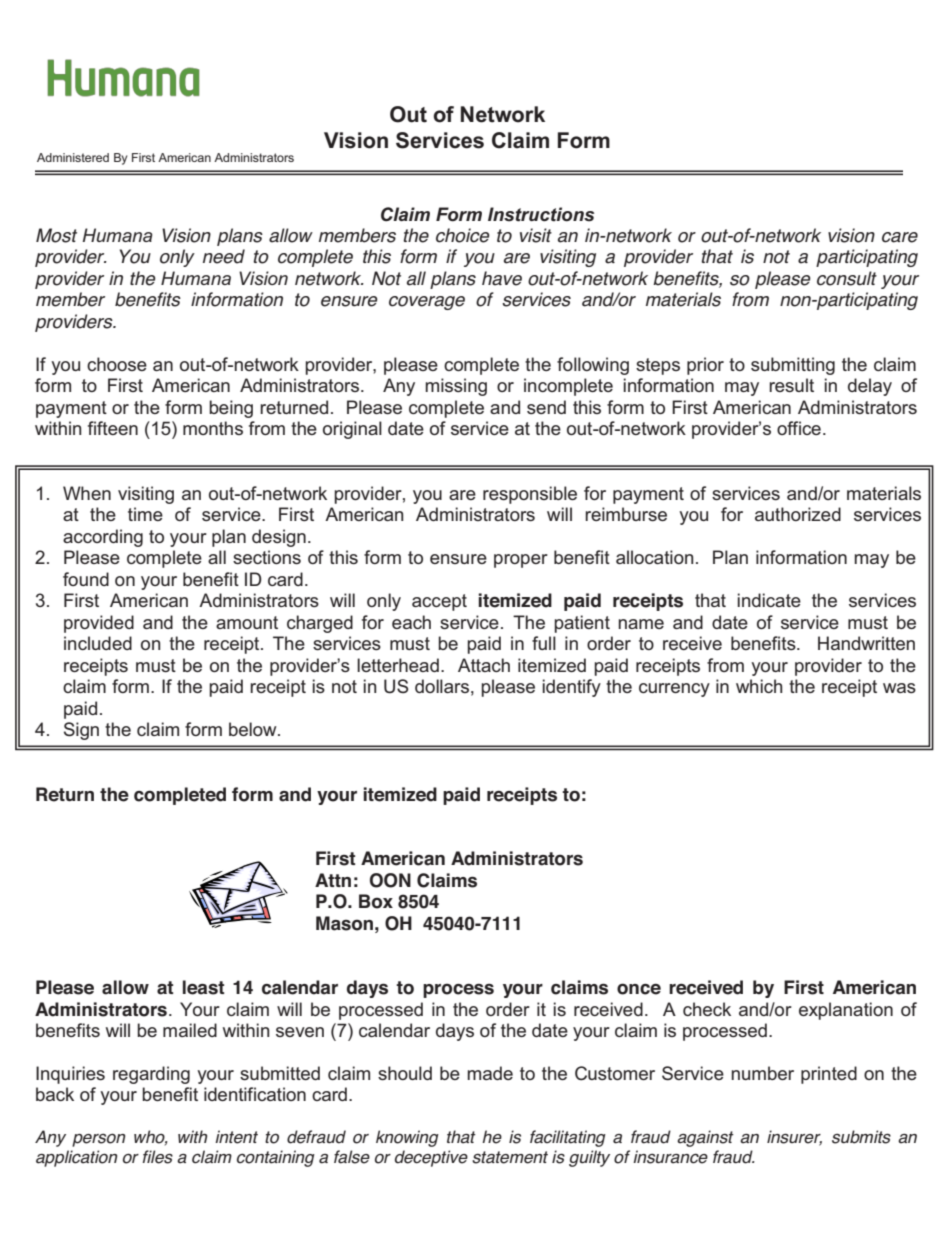 The height and width of the document is (1233, 952). What do you see at coordinates (224, 256) in the document?
I see `need` at bounding box center [224, 256].
